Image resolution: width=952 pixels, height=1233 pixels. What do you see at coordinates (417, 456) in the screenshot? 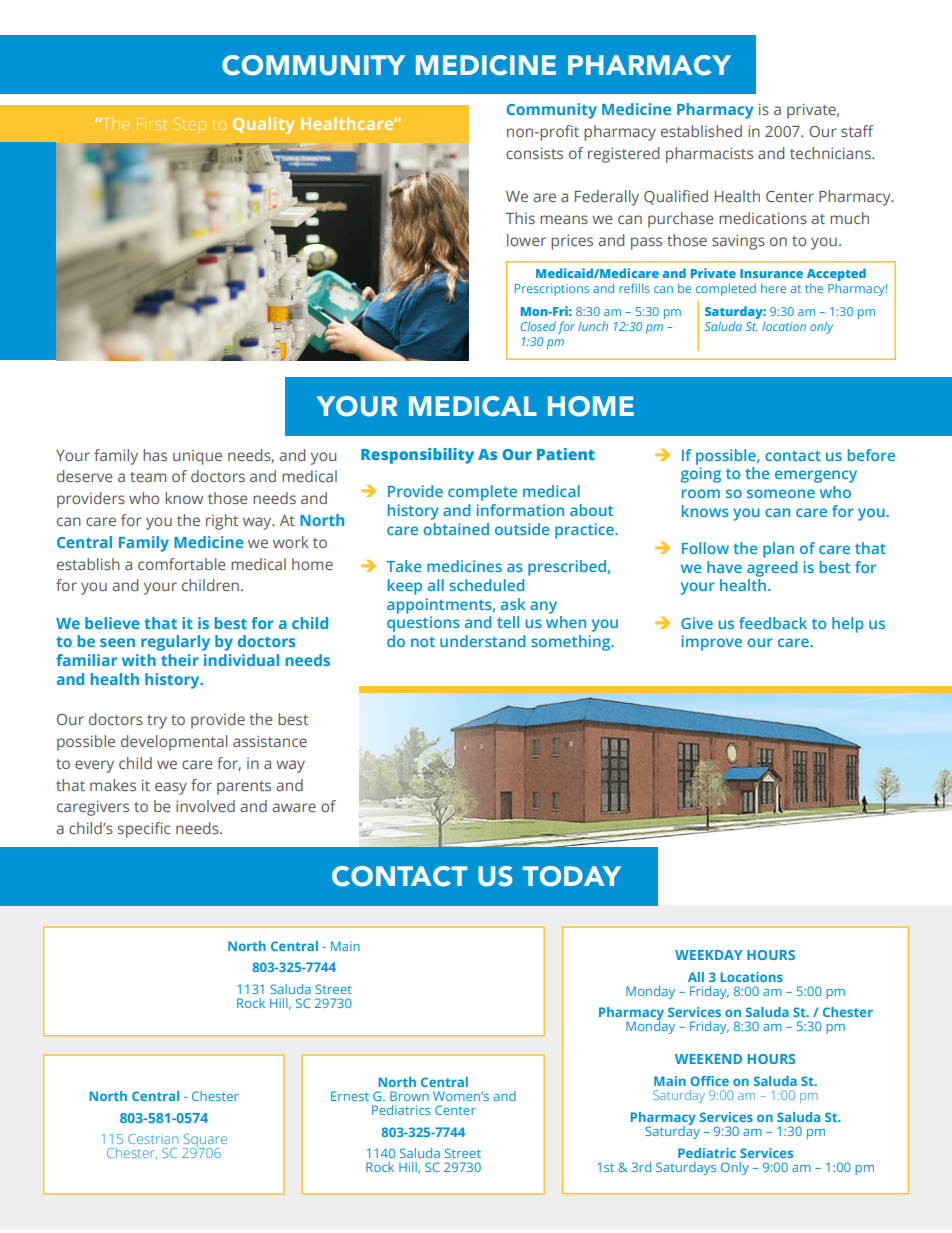
I see `Responsibility` at bounding box center [417, 456].
